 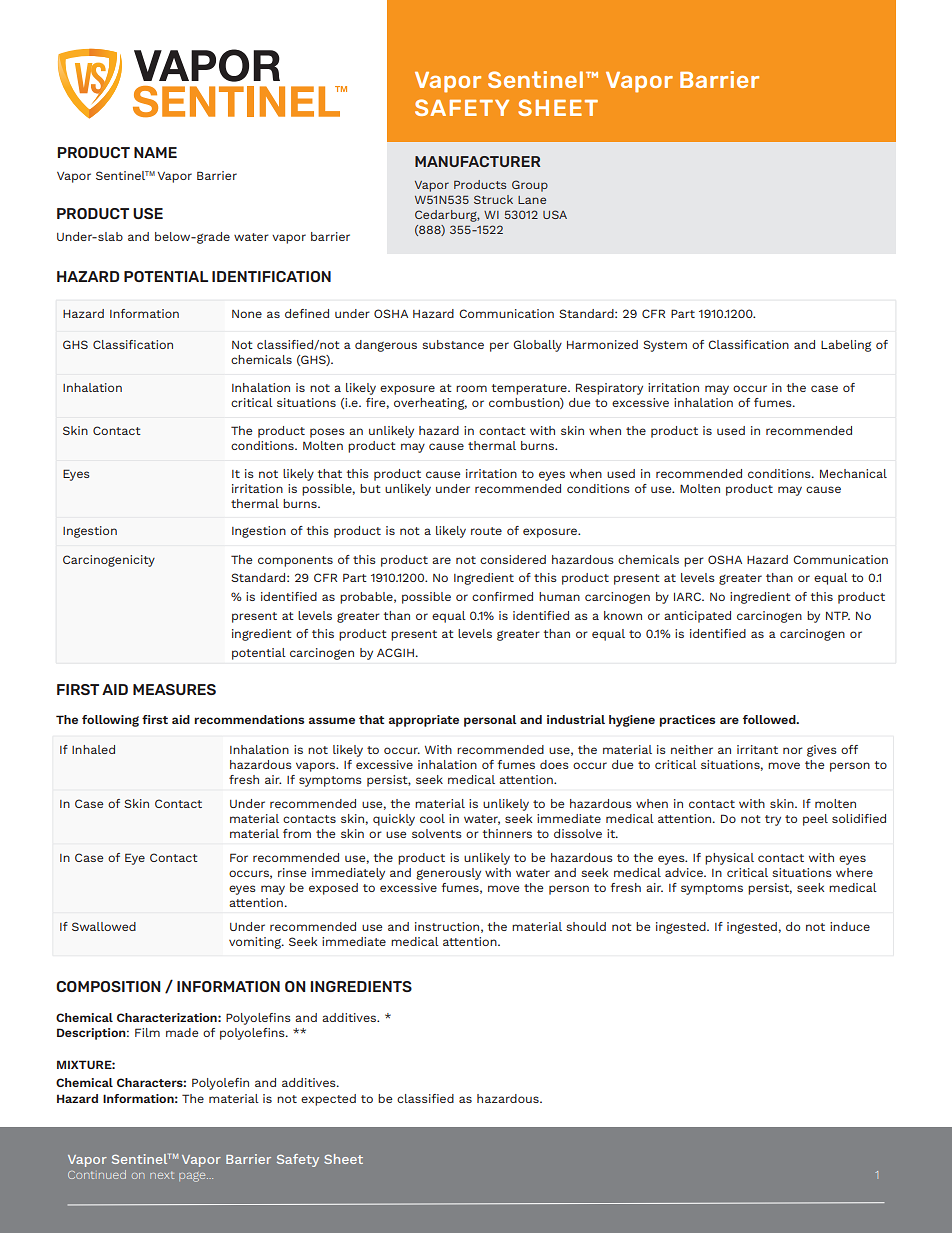 I want to click on appropriate, so click(x=424, y=721).
